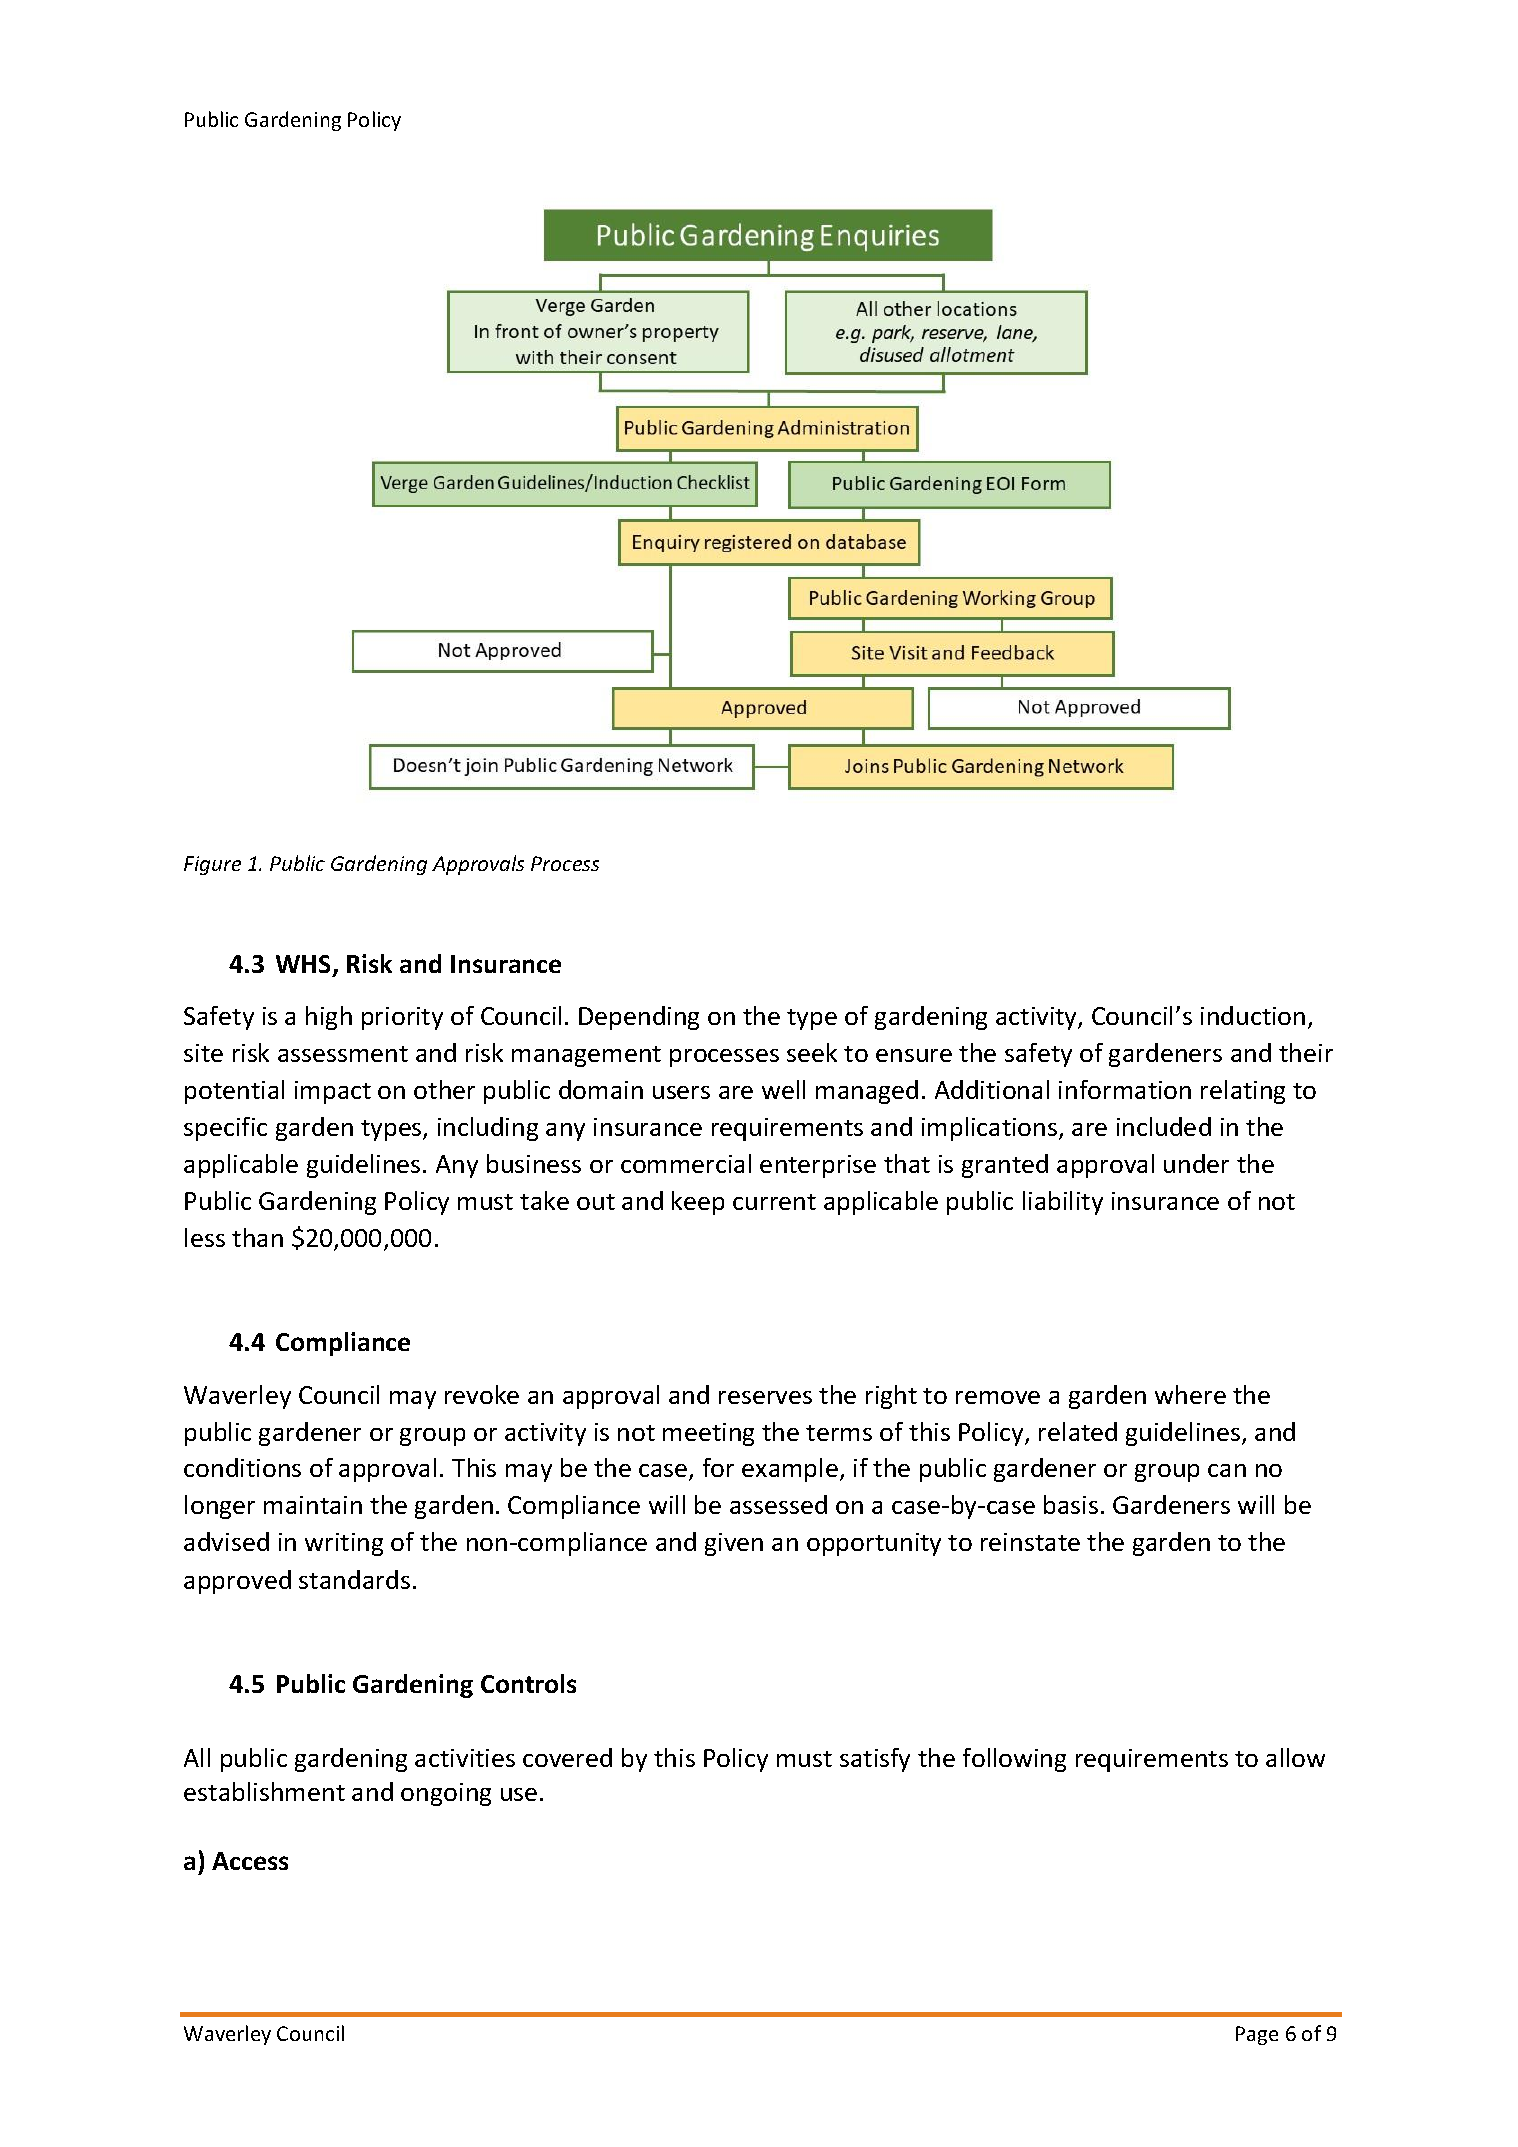  What do you see at coordinates (1253, 1015) in the screenshot?
I see `induction` at bounding box center [1253, 1015].
